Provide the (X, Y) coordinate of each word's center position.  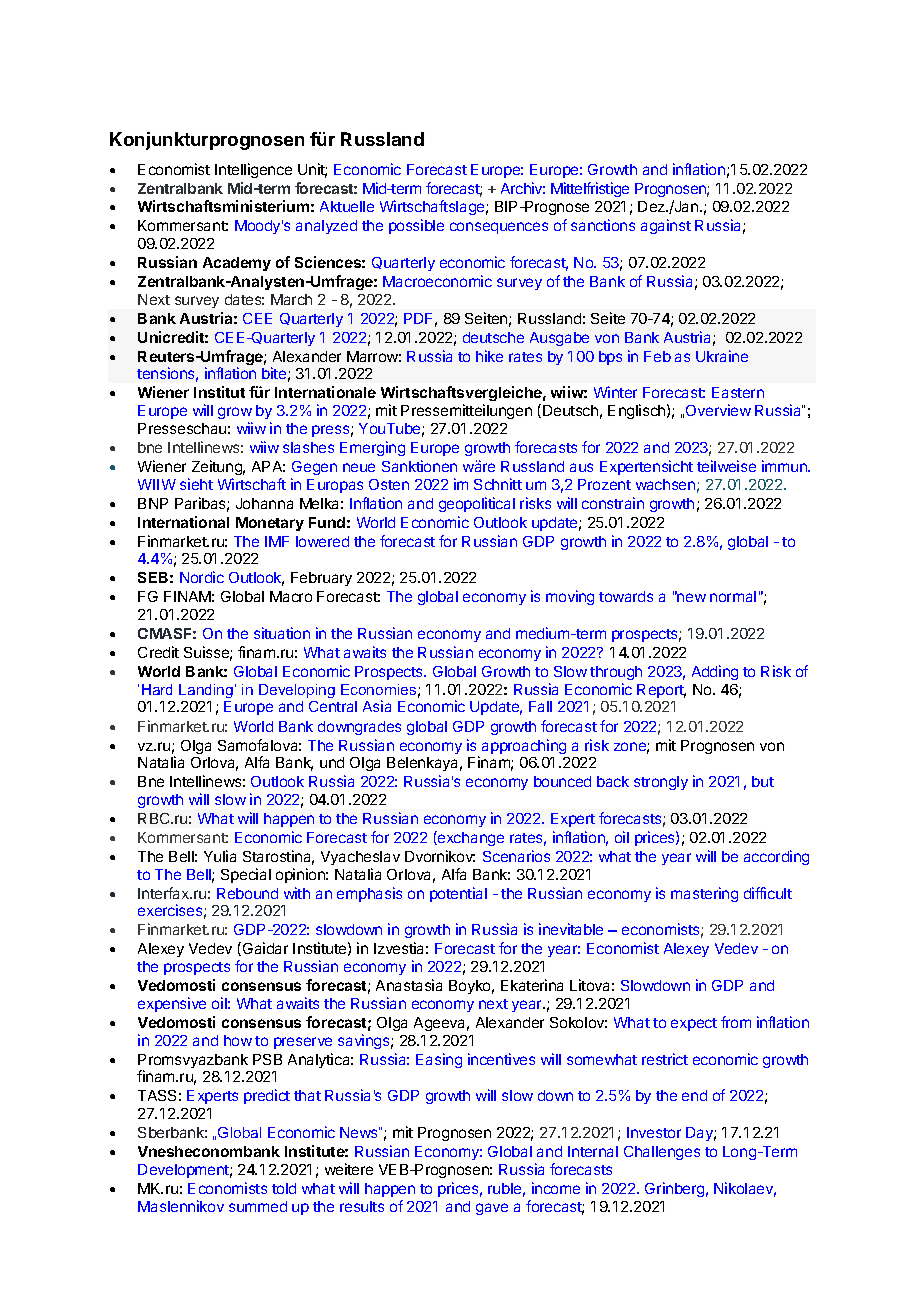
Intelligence (253, 170)
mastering (704, 894)
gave (492, 1209)
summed (258, 1206)
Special (246, 875)
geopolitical (477, 504)
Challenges (662, 1153)
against (666, 226)
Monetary (270, 524)
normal (733, 596)
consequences (499, 228)
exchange (470, 838)
